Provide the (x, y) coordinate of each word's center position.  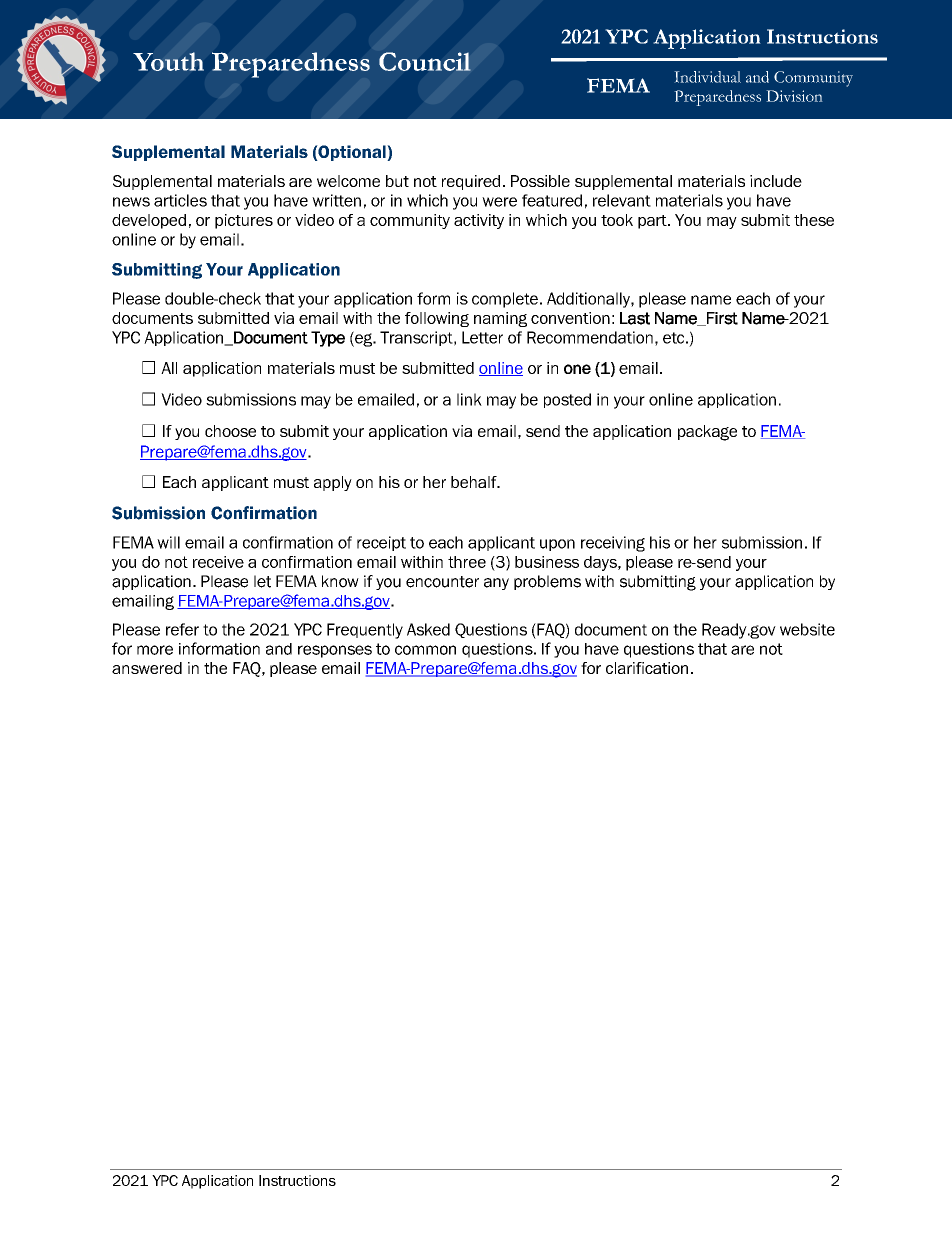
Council (425, 61)
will (168, 542)
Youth (168, 61)
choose (230, 431)
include (776, 181)
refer (182, 629)
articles (180, 200)
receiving (613, 544)
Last (635, 318)
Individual (707, 77)
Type (328, 339)
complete (505, 300)
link (469, 399)
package (707, 433)
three (467, 562)
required (471, 182)
